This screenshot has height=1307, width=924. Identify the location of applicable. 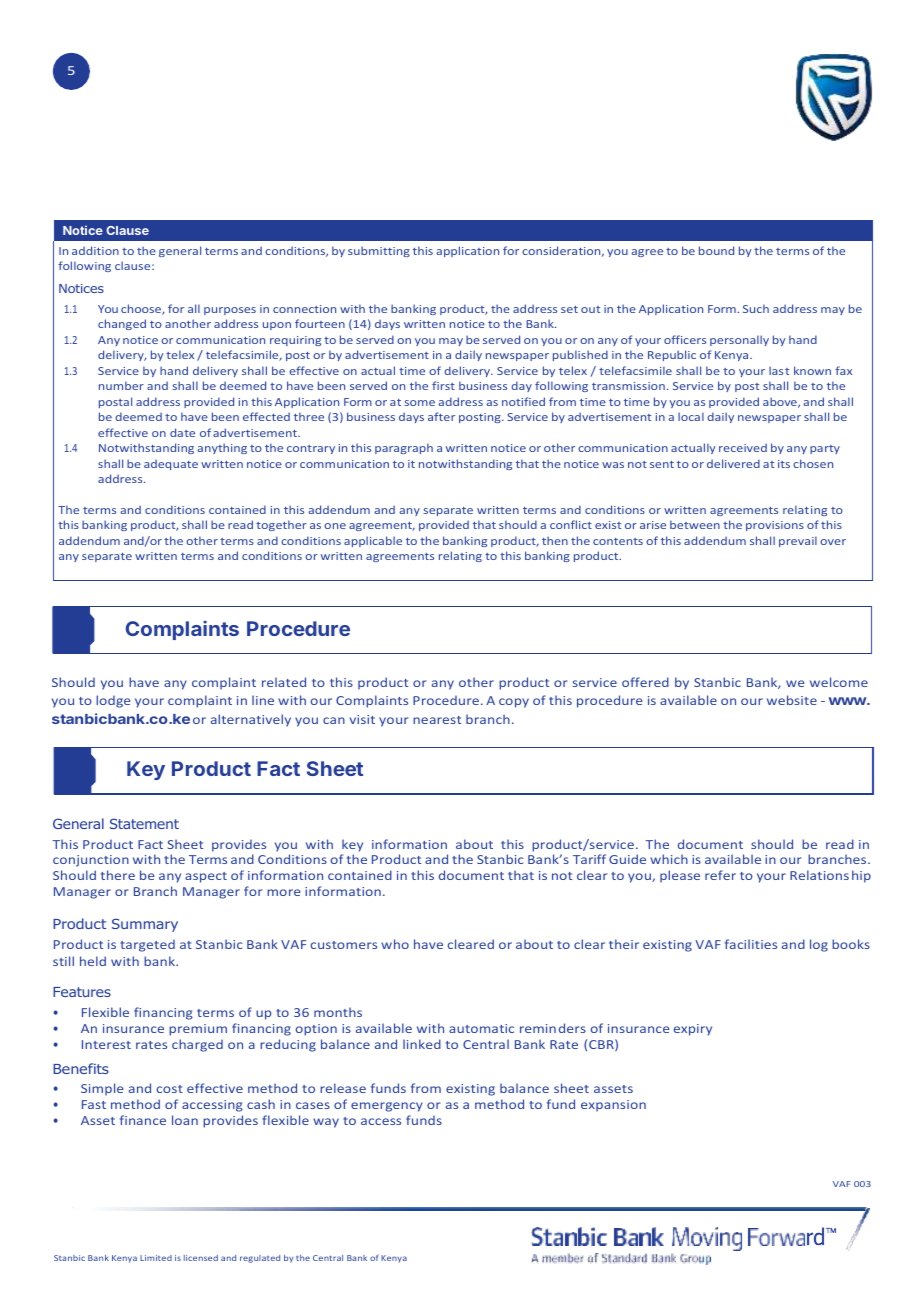
(373, 541).
